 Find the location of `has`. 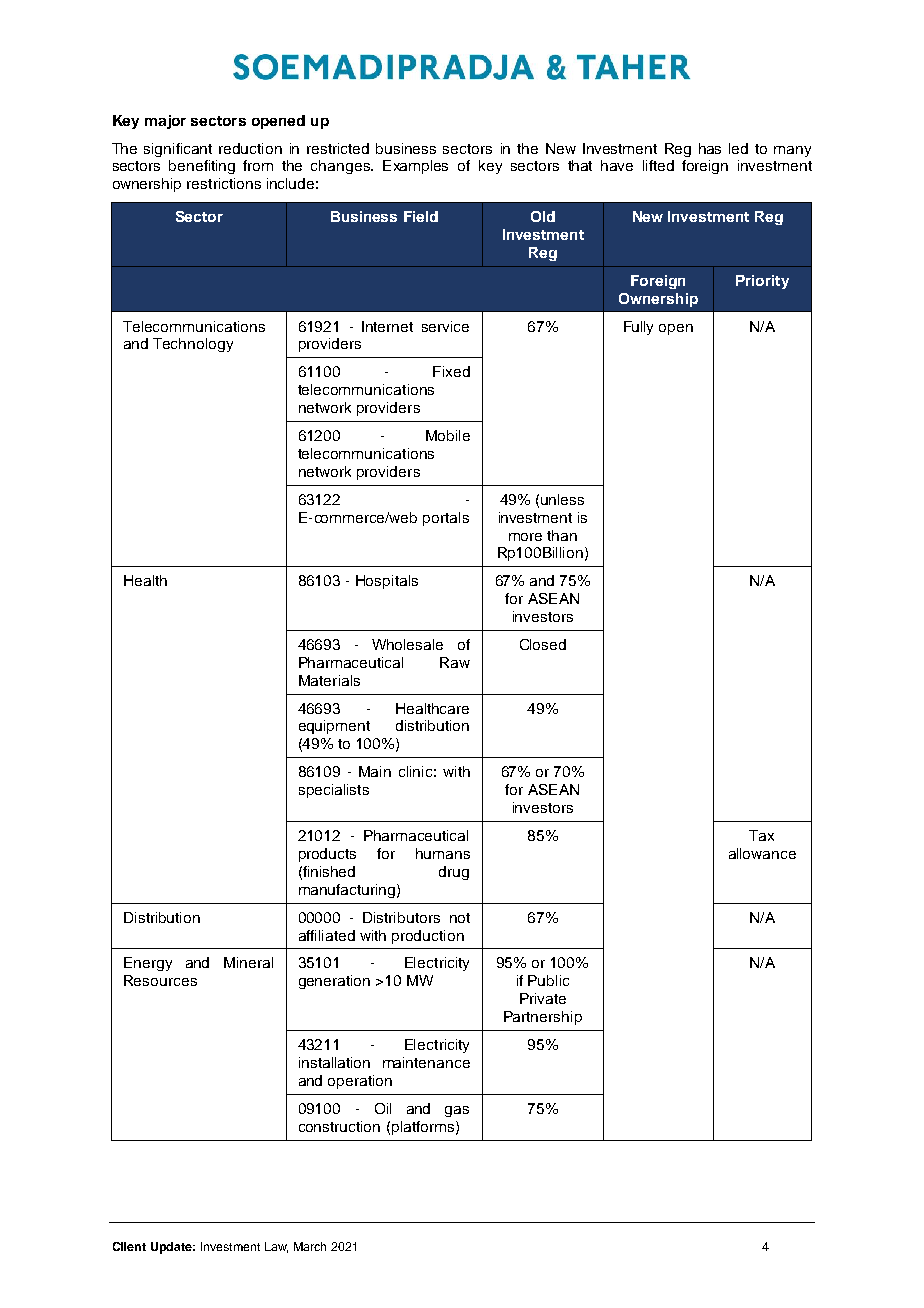

has is located at coordinates (710, 148).
